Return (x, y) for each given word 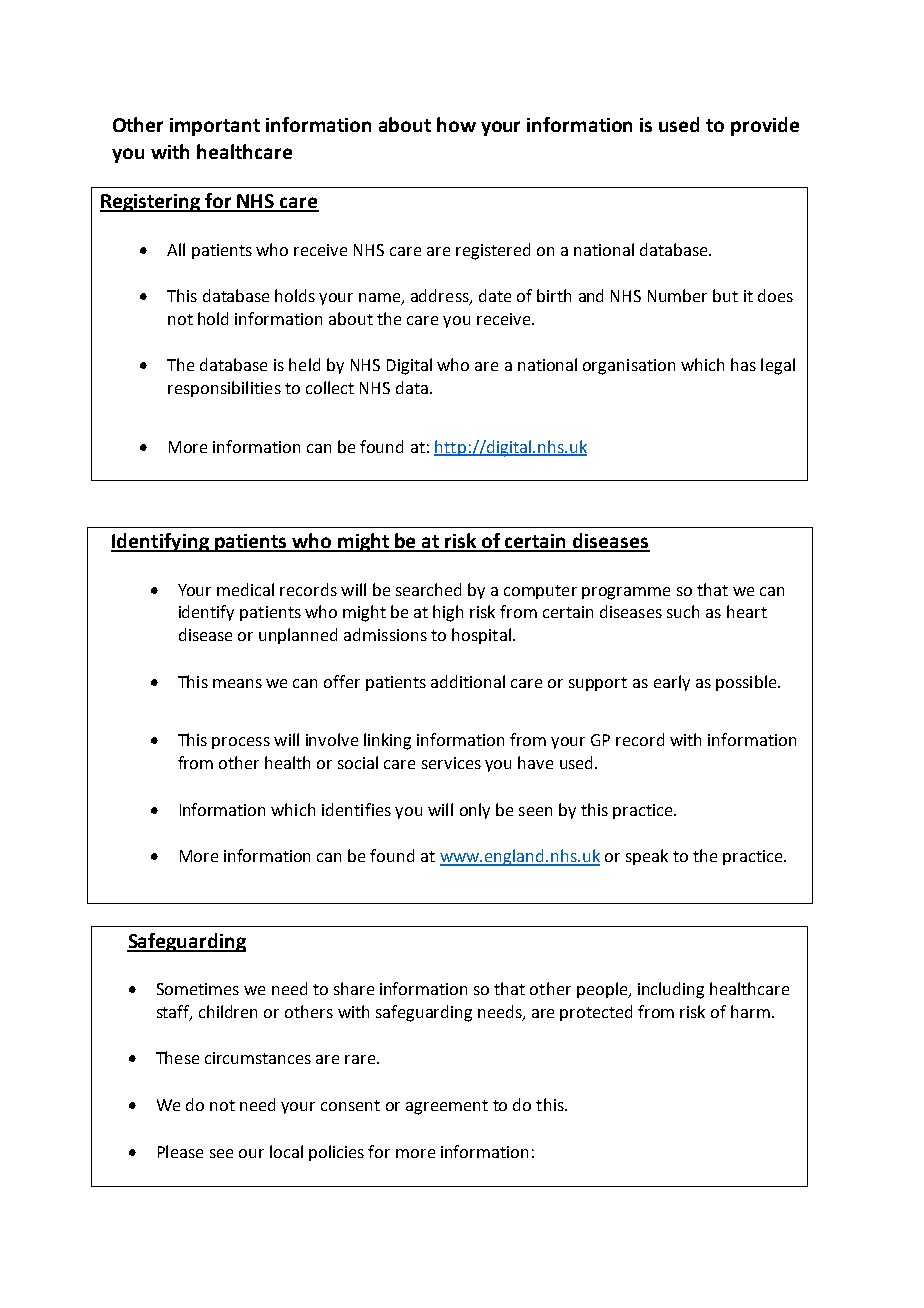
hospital (481, 636)
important (215, 127)
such (683, 611)
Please (180, 1151)
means (237, 683)
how (456, 124)
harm (750, 1011)
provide (765, 126)
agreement (447, 1107)
